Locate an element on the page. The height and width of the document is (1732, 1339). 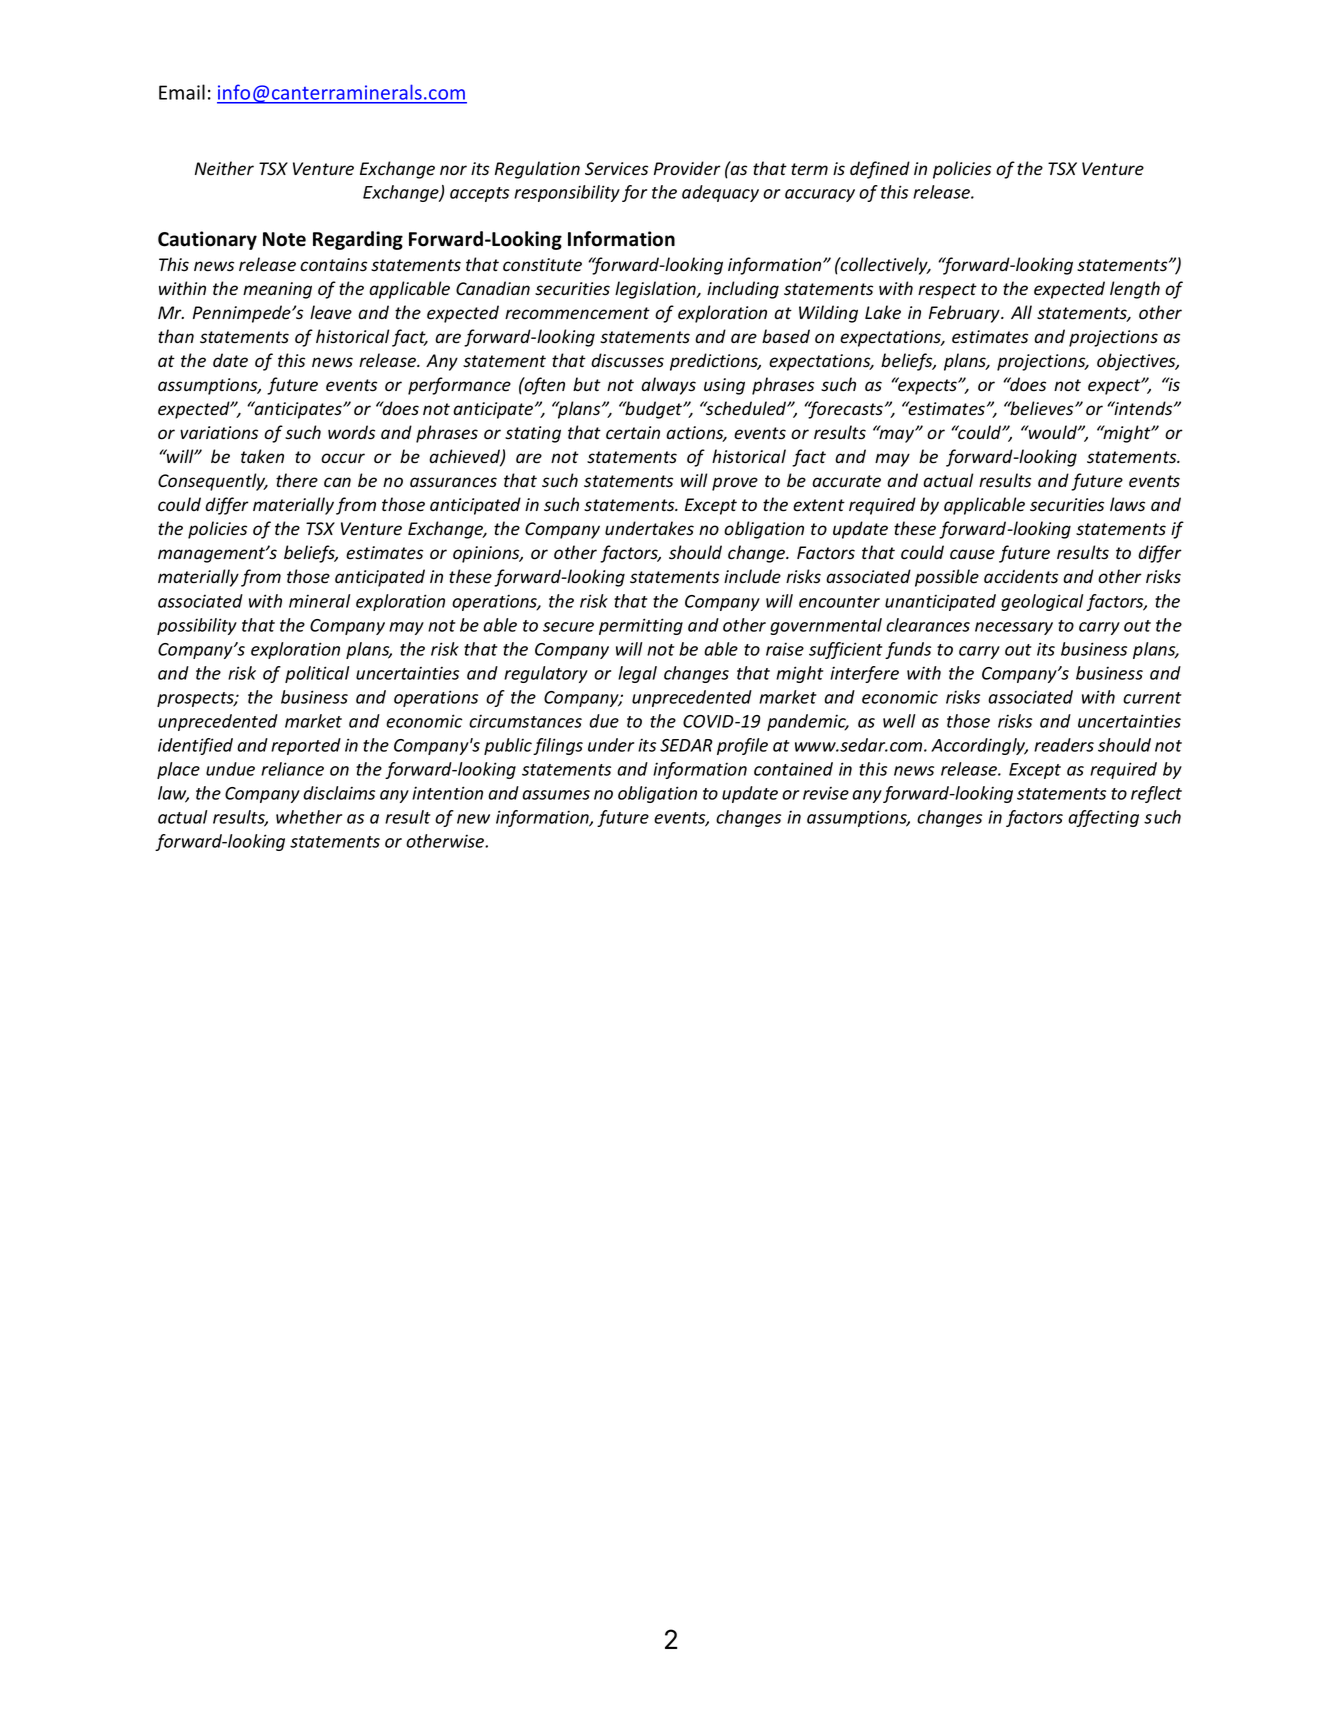
defined is located at coordinates (880, 170).
